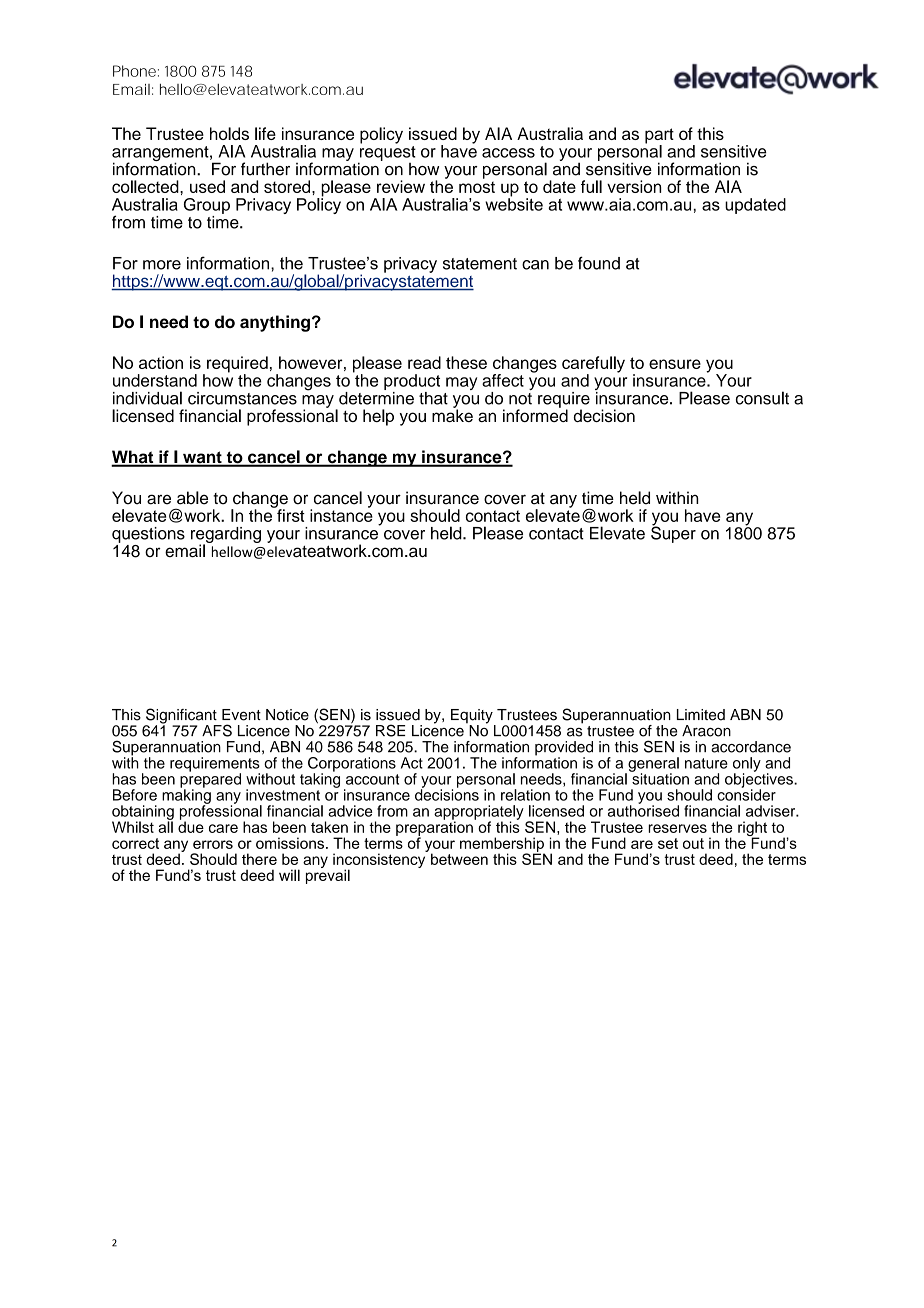 The width and height of the document is (924, 1308). What do you see at coordinates (387, 153) in the document?
I see `request` at bounding box center [387, 153].
